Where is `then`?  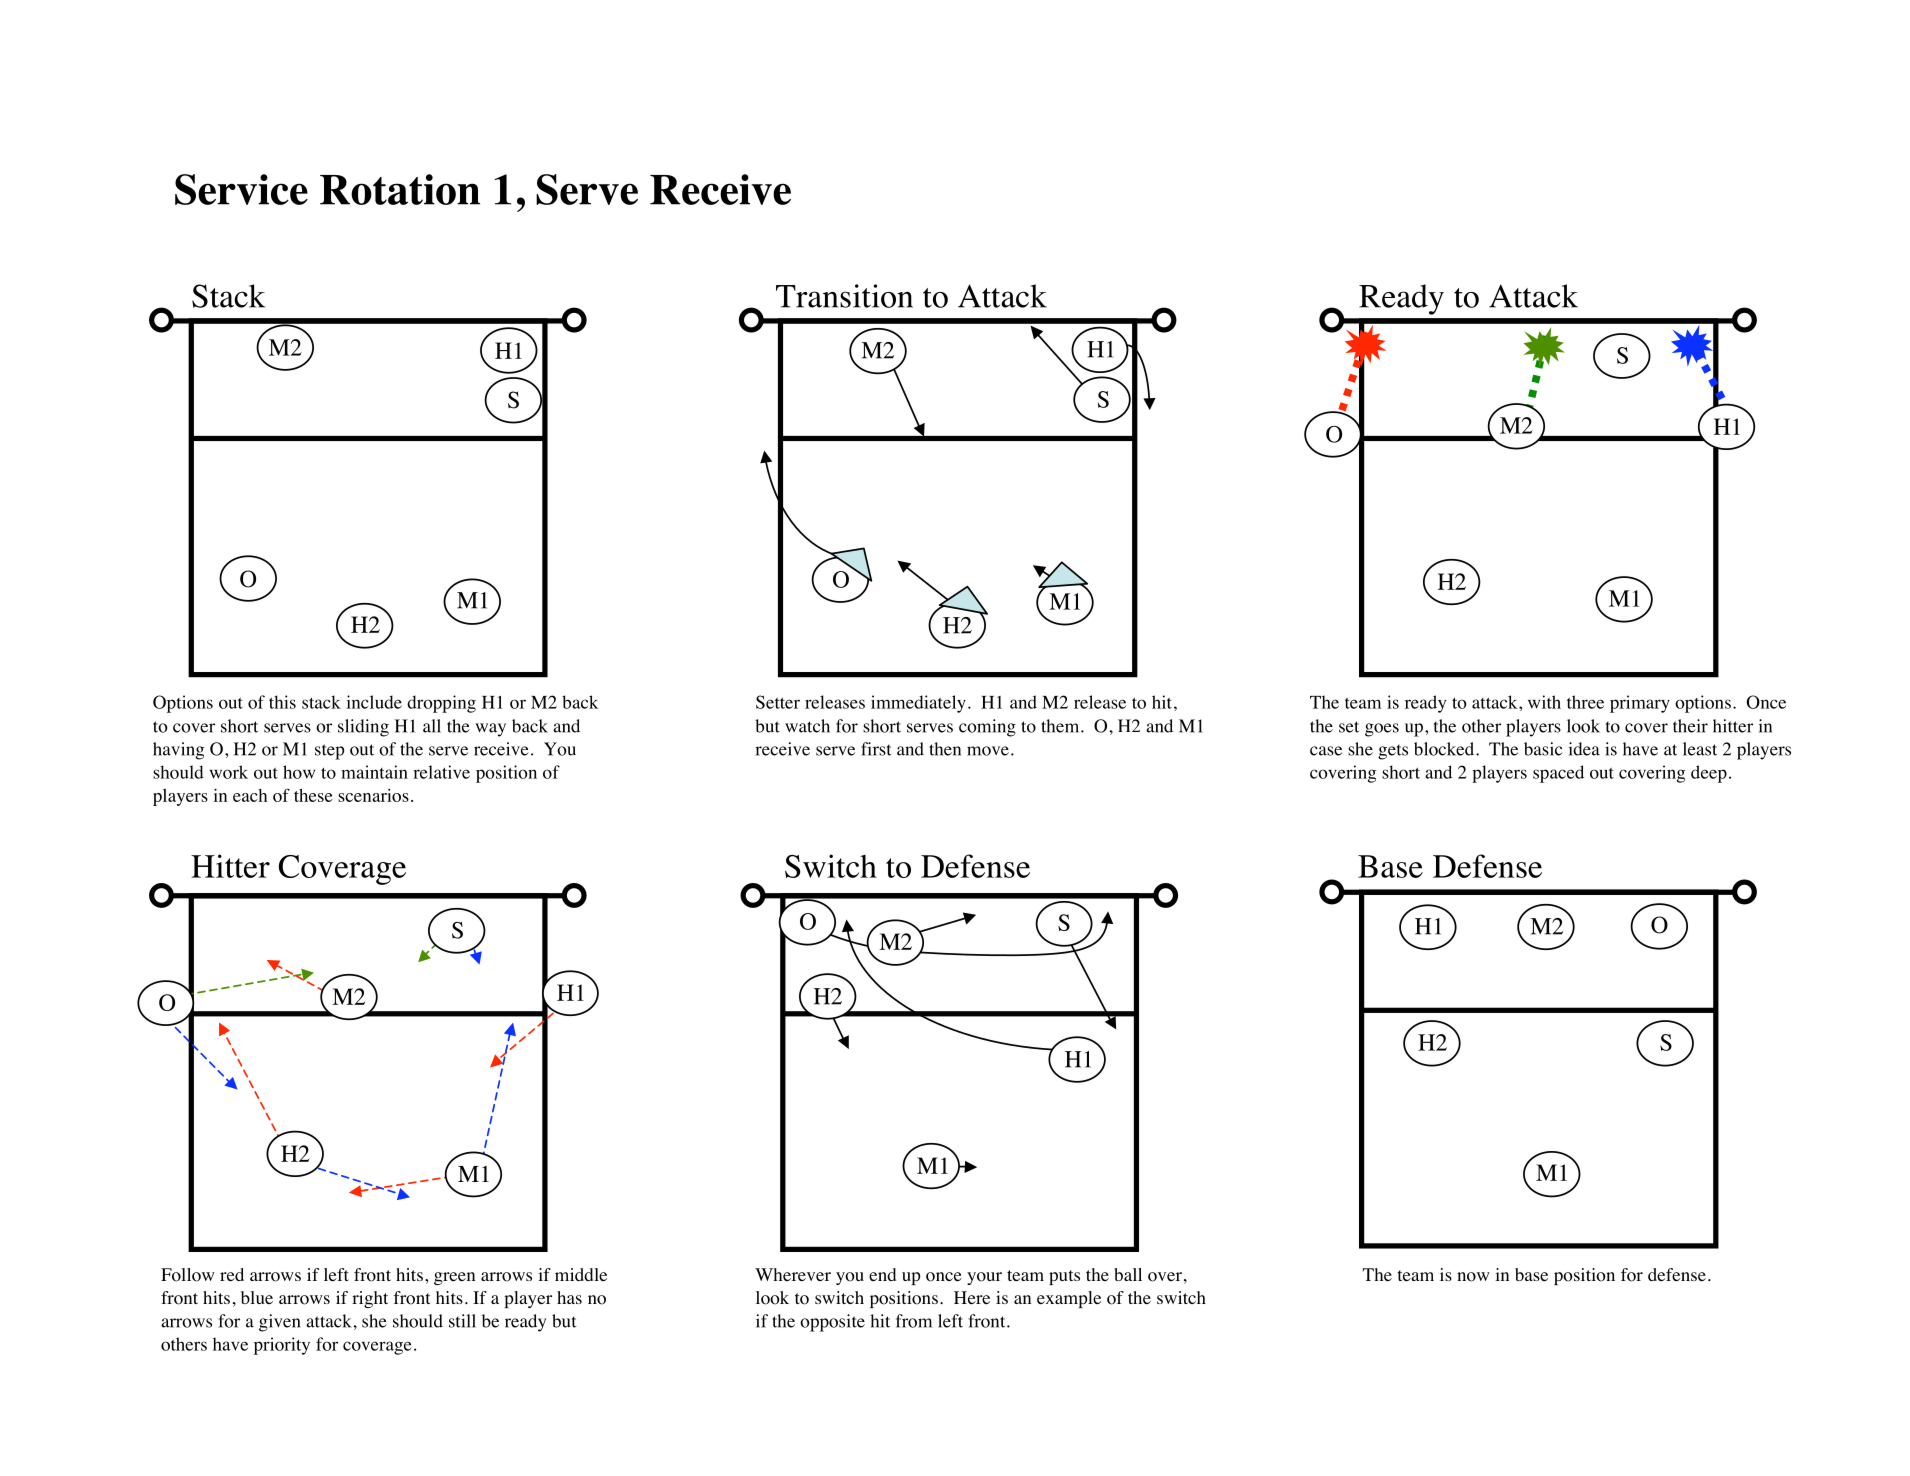 then is located at coordinates (945, 749).
